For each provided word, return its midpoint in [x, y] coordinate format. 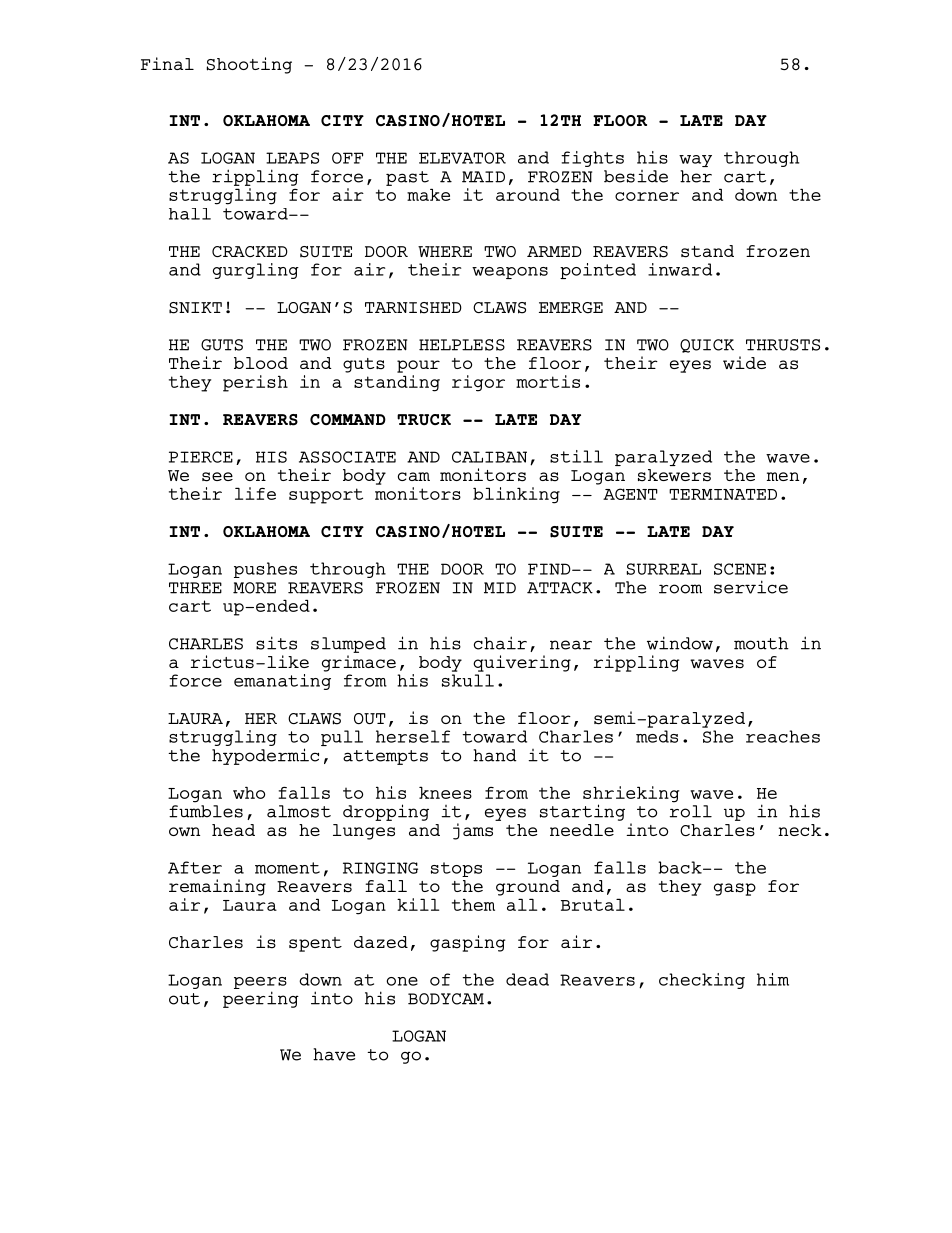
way [695, 161]
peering [261, 999]
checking [702, 981]
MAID [483, 177]
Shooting [249, 65]
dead [527, 979]
